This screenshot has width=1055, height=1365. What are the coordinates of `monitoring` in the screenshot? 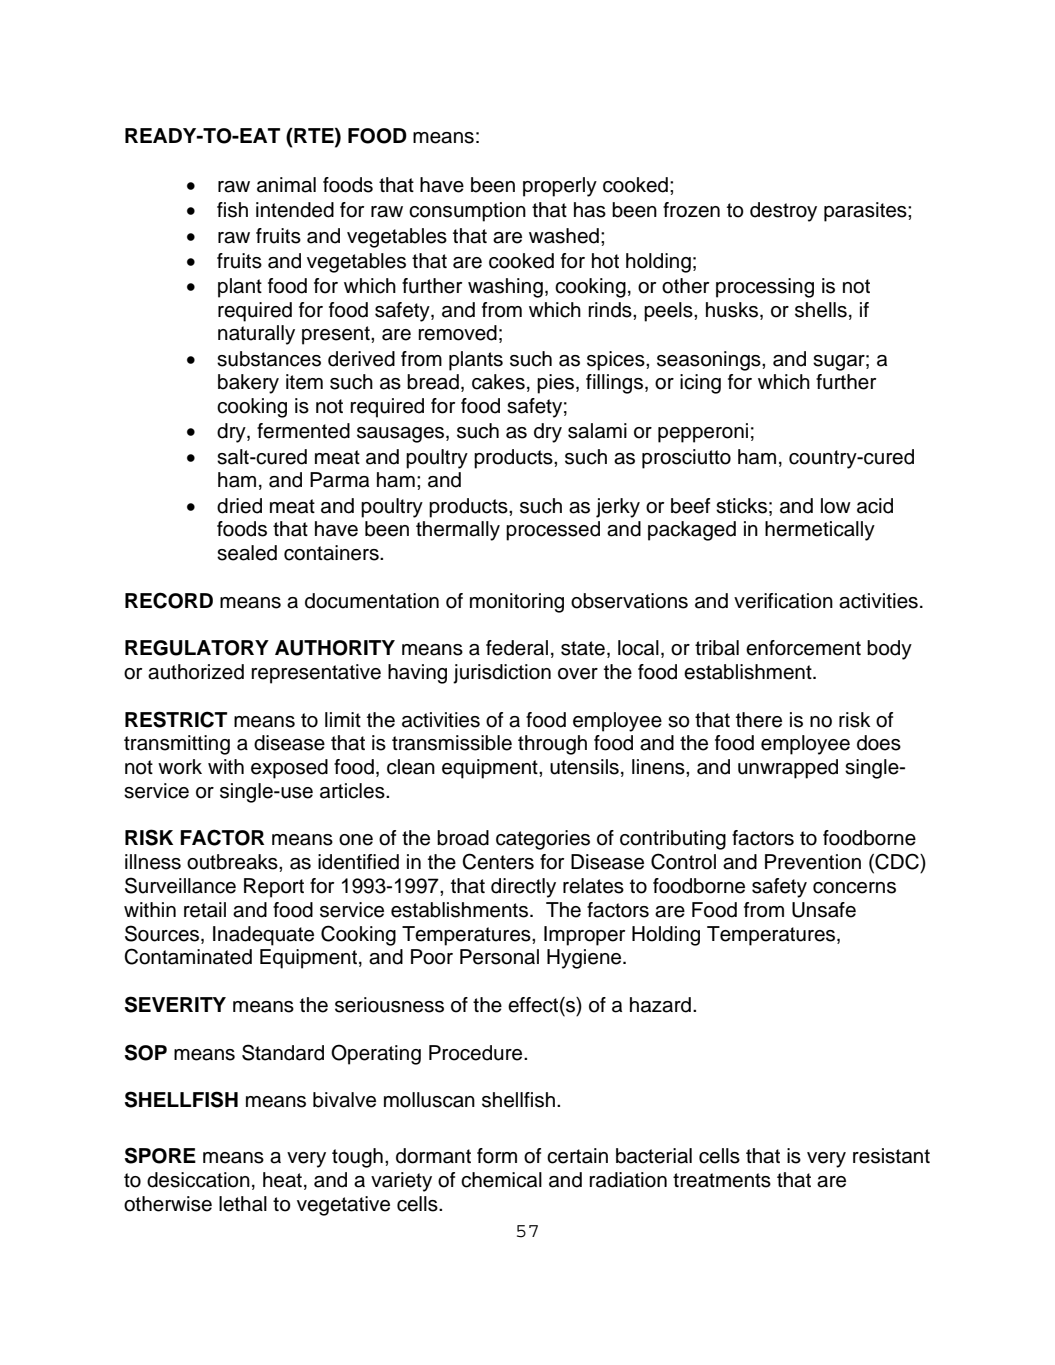 It's located at (517, 603).
